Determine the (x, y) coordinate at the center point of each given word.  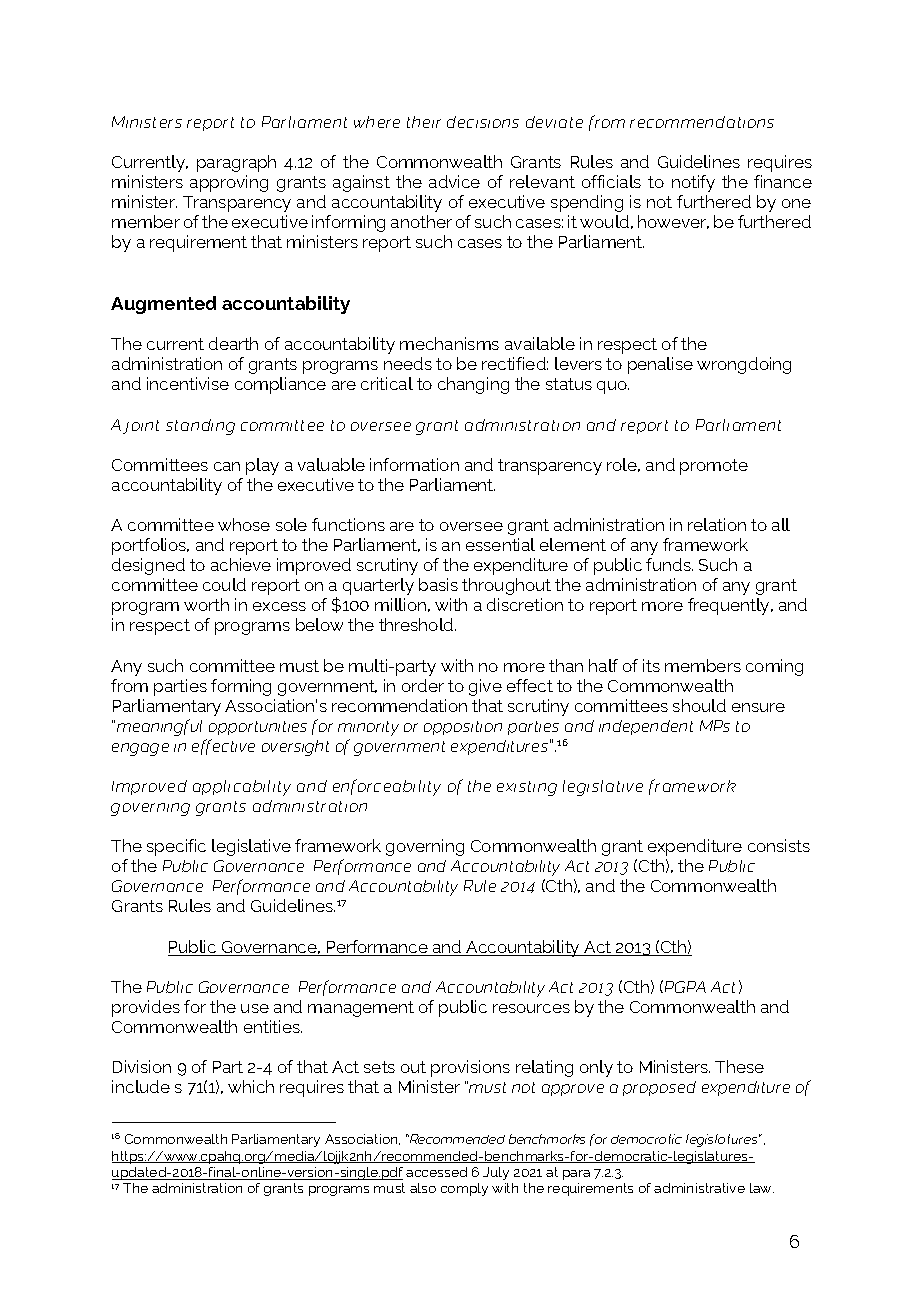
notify (693, 183)
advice (454, 181)
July (496, 1173)
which (251, 1086)
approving (229, 183)
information (414, 464)
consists (779, 845)
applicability (242, 788)
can (227, 466)
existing (527, 788)
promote (714, 467)
